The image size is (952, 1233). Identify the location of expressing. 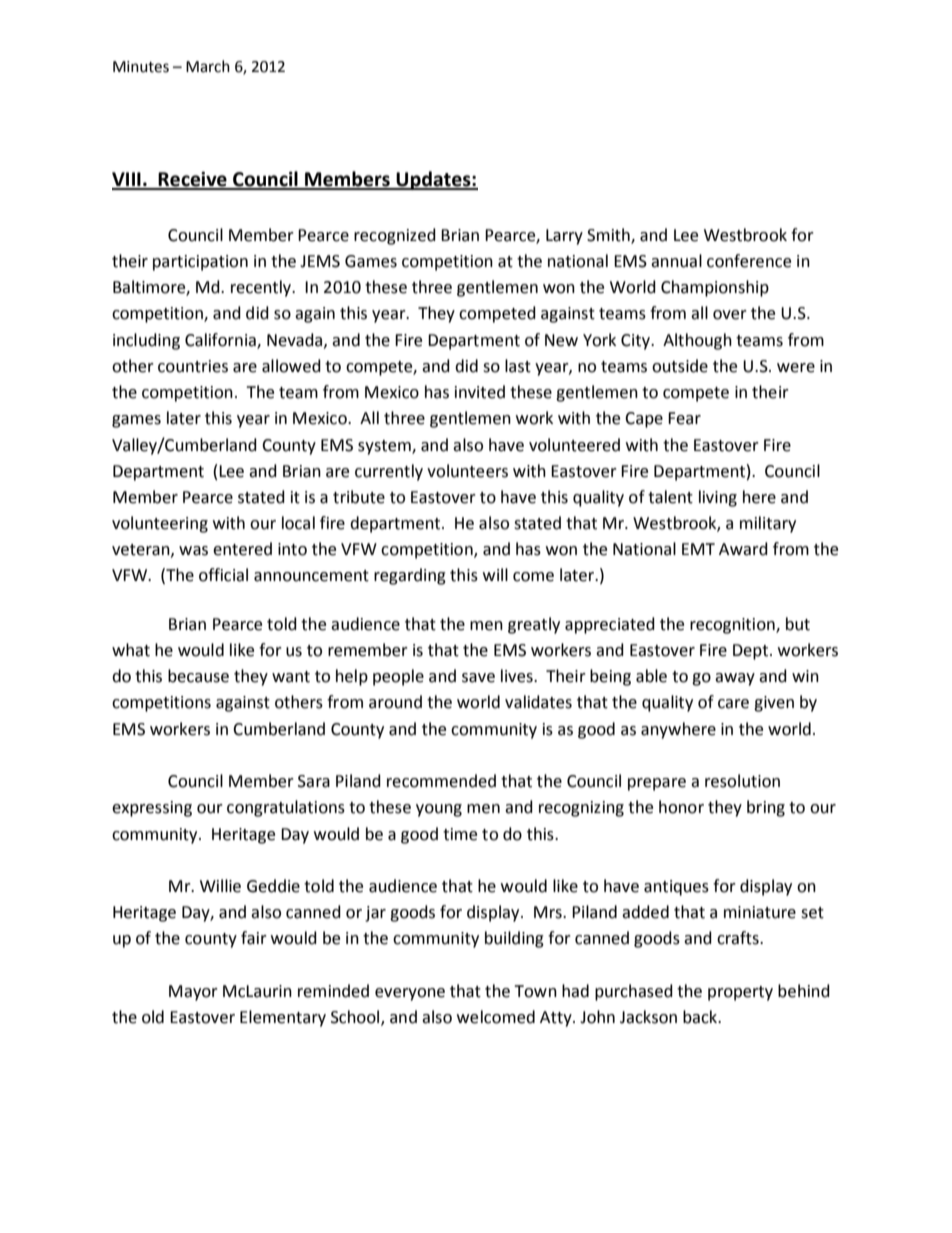
(152, 809).
